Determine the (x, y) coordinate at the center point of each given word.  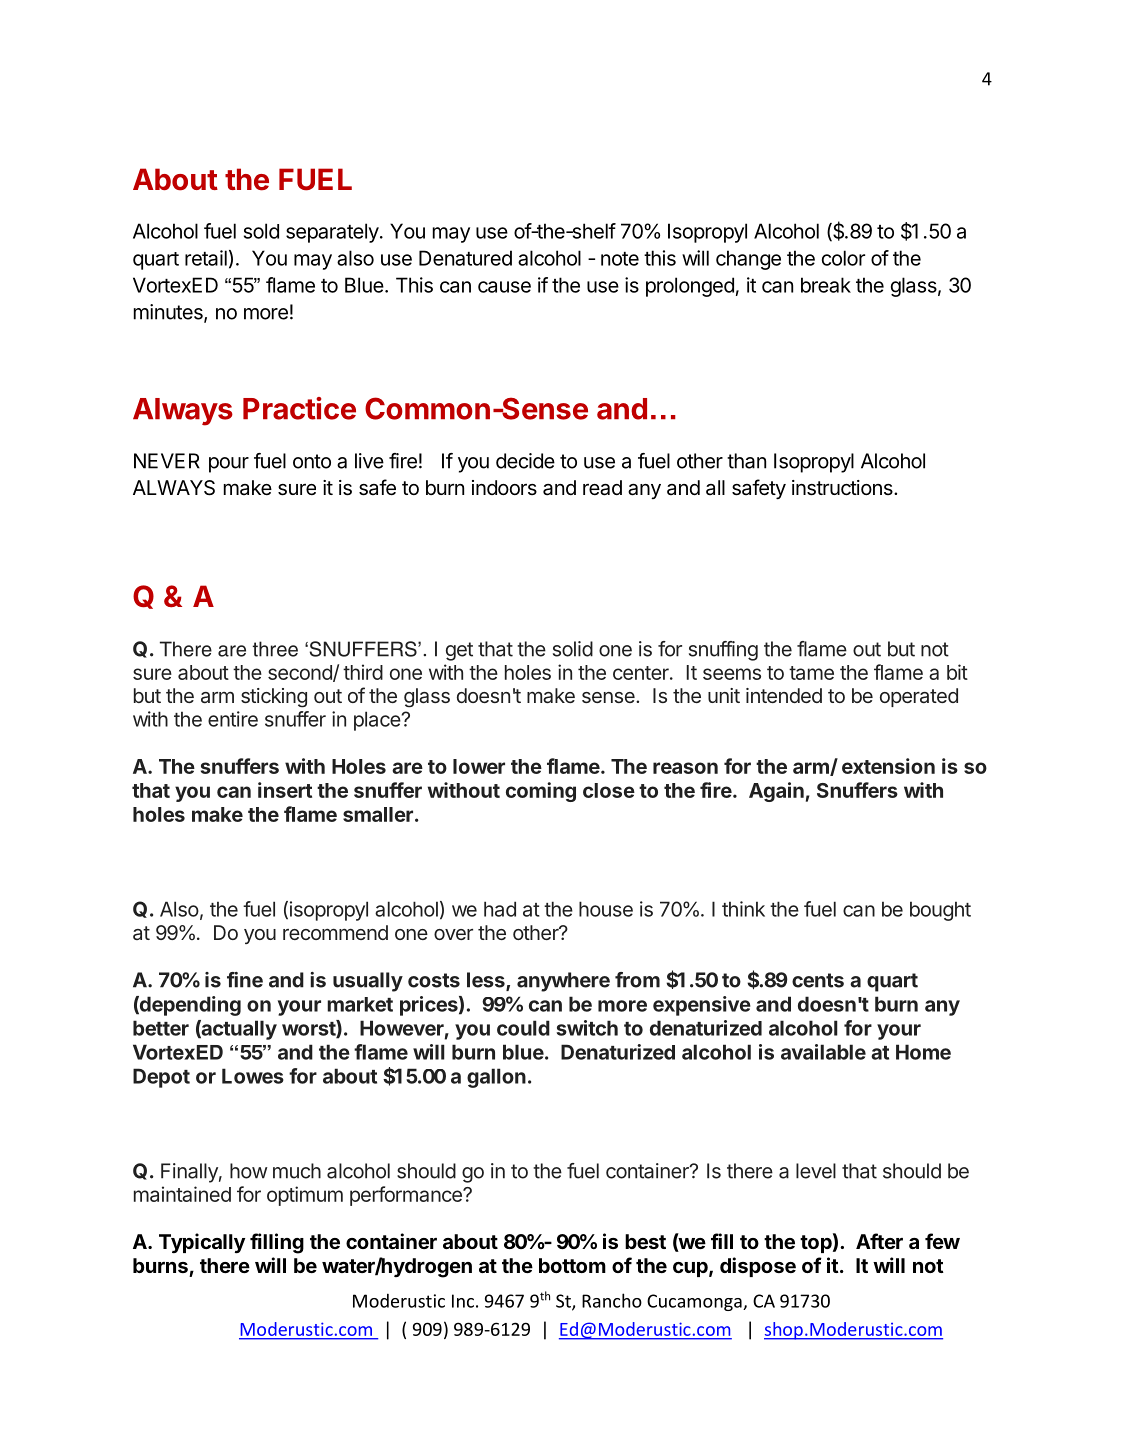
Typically (202, 1243)
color (843, 258)
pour (229, 465)
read (602, 488)
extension (888, 766)
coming (541, 792)
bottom (572, 1265)
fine (245, 980)
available (823, 1052)
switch (587, 1028)
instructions (843, 488)
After (879, 1241)
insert (285, 790)
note (620, 259)
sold (261, 231)
